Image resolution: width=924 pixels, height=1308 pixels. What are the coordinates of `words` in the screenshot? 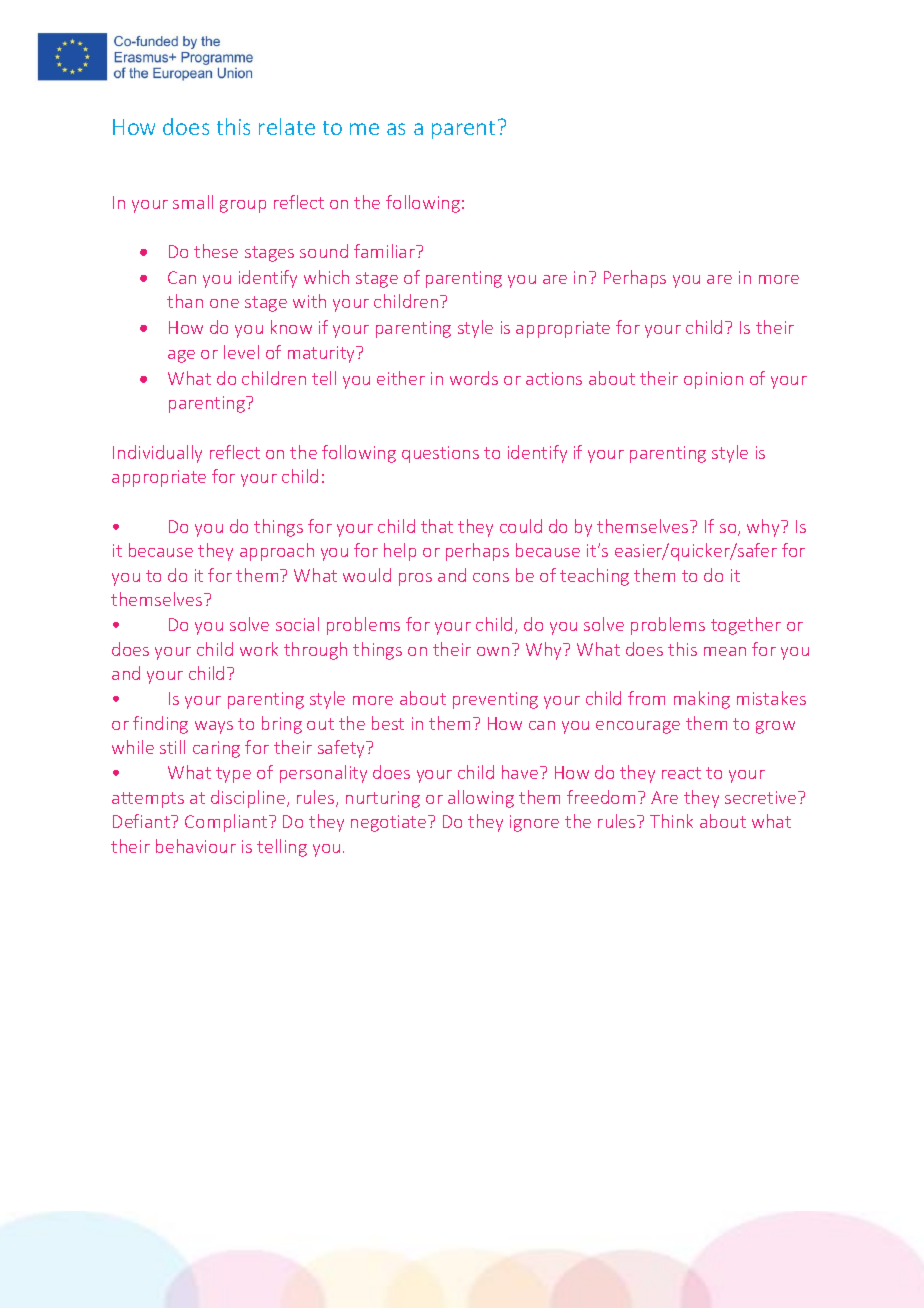 It's located at (474, 378).
